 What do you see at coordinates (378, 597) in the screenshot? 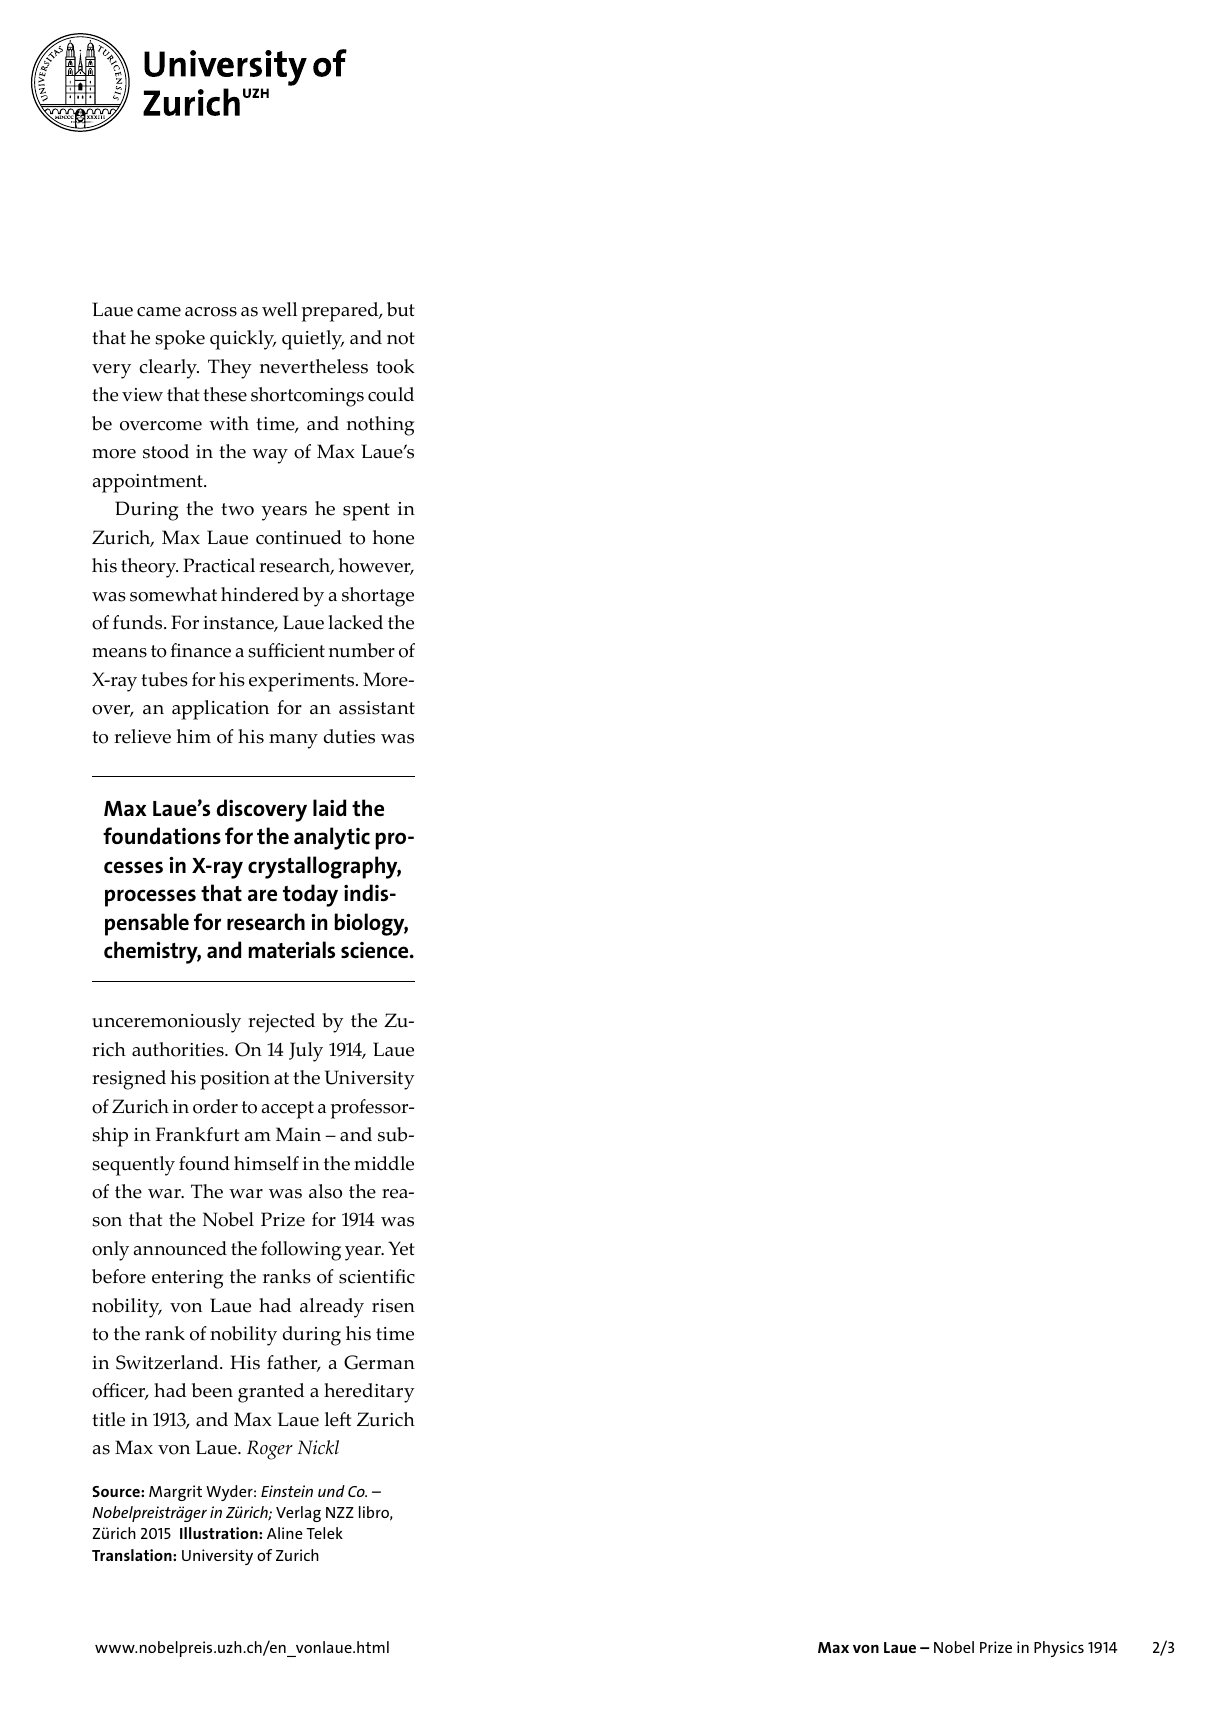
I see `shortage` at bounding box center [378, 597].
